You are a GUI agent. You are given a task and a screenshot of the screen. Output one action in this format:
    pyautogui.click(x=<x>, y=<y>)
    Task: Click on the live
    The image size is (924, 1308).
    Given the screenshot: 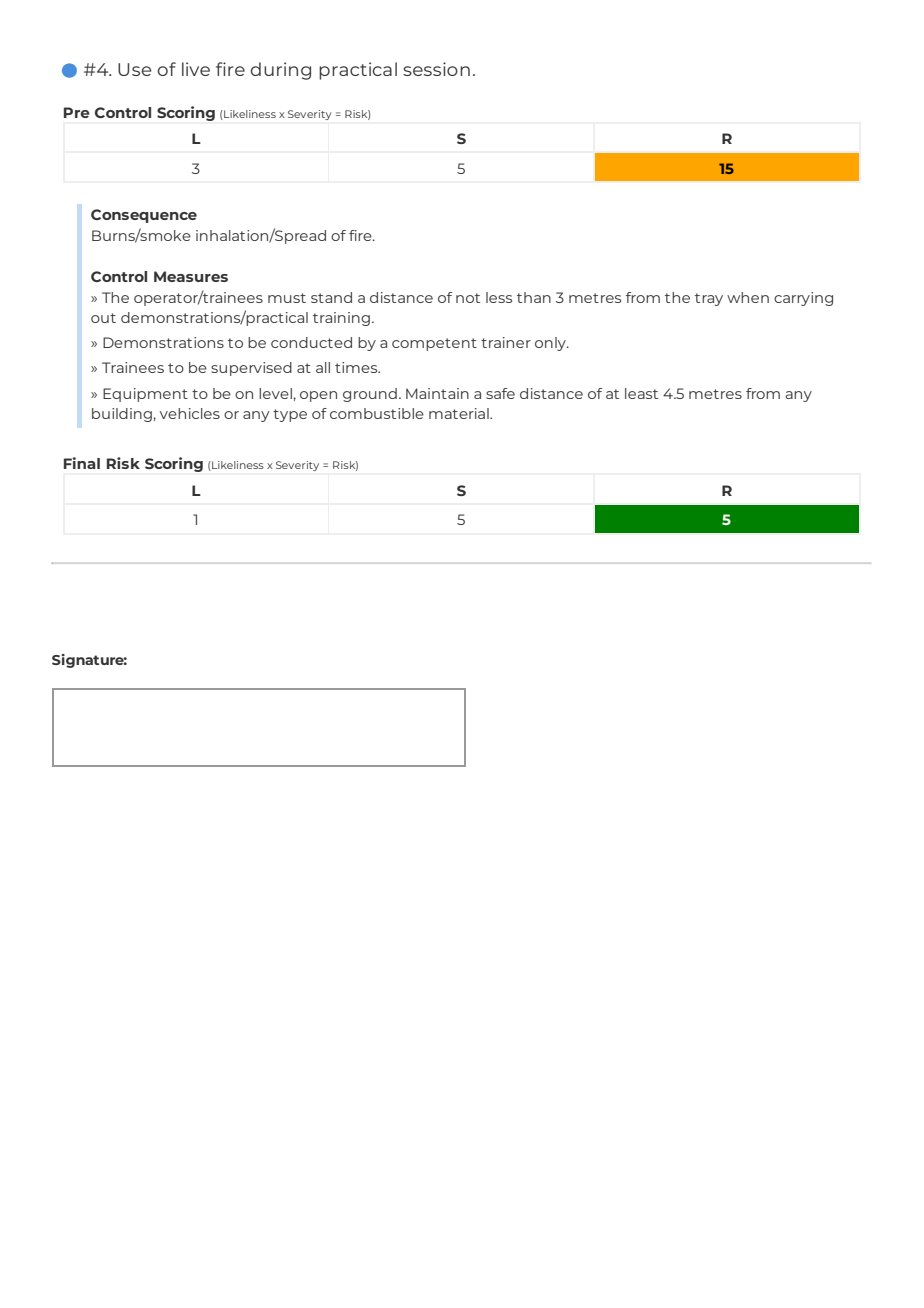 What is the action you would take?
    pyautogui.click(x=196, y=69)
